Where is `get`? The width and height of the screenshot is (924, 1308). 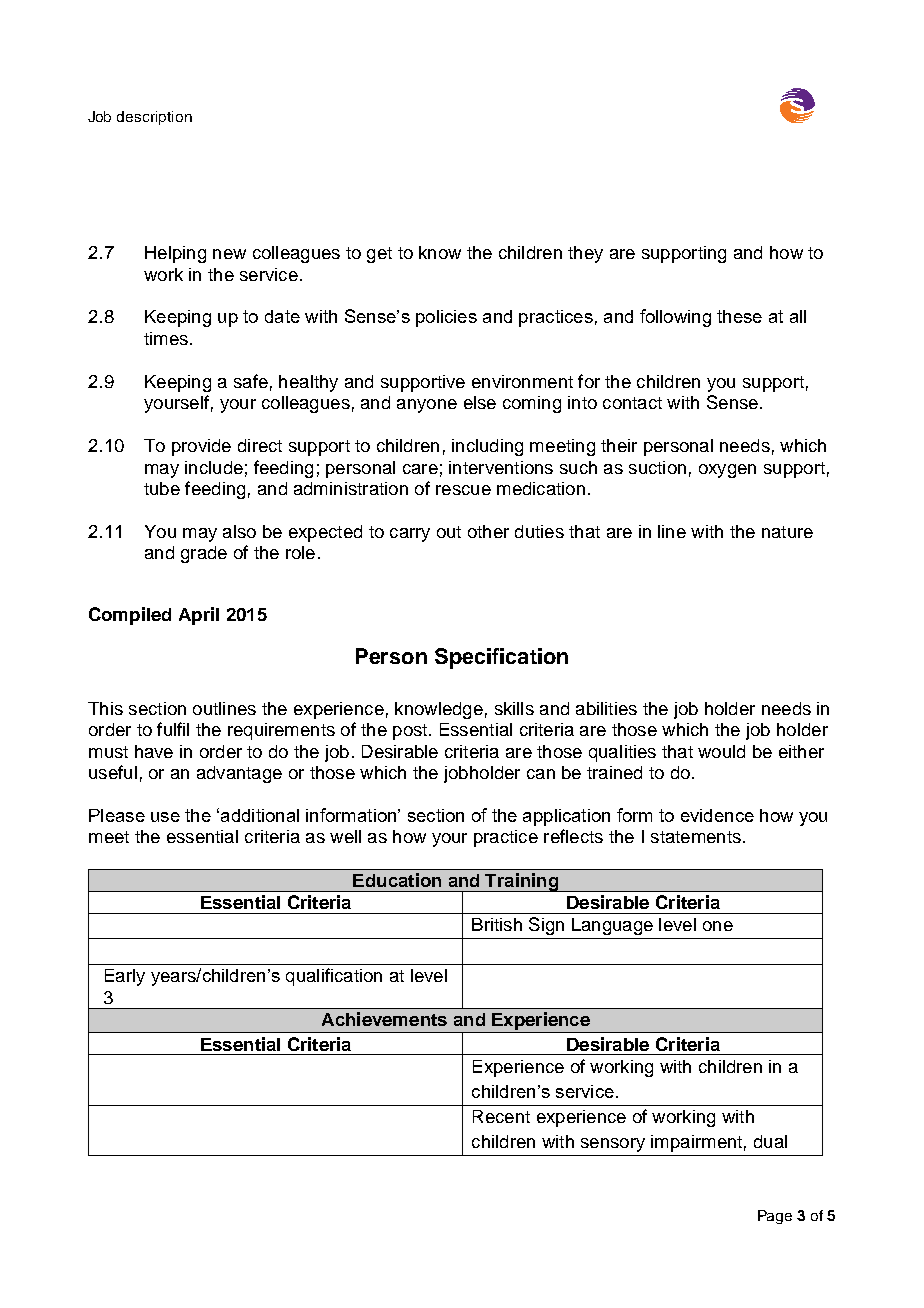 get is located at coordinates (379, 255).
